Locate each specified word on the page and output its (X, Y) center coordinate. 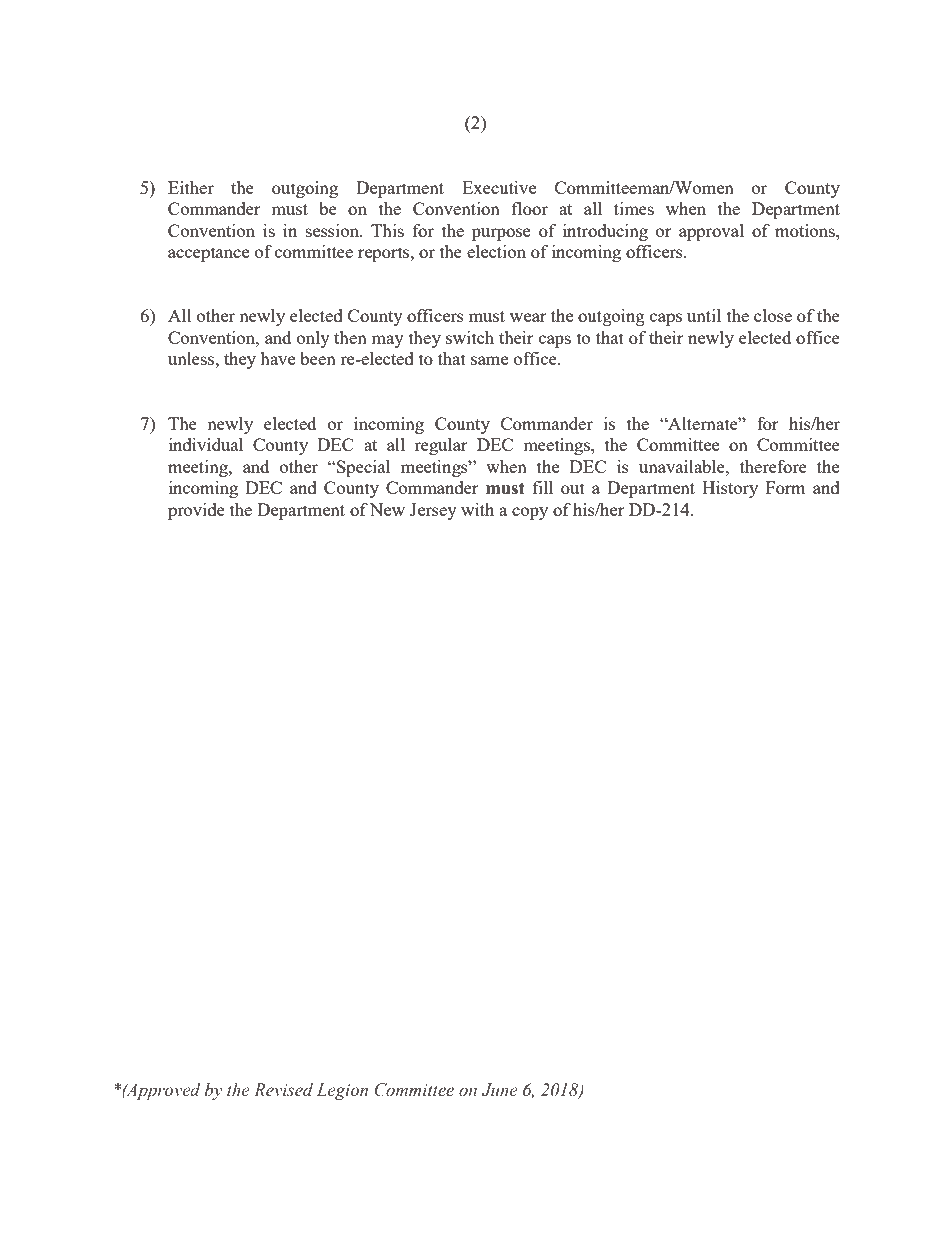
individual (206, 444)
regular (441, 446)
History (730, 489)
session (334, 230)
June (499, 1090)
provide (196, 511)
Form (786, 487)
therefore (773, 466)
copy (530, 513)
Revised (283, 1090)
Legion (342, 1091)
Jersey (433, 511)
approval (711, 232)
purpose (501, 234)
